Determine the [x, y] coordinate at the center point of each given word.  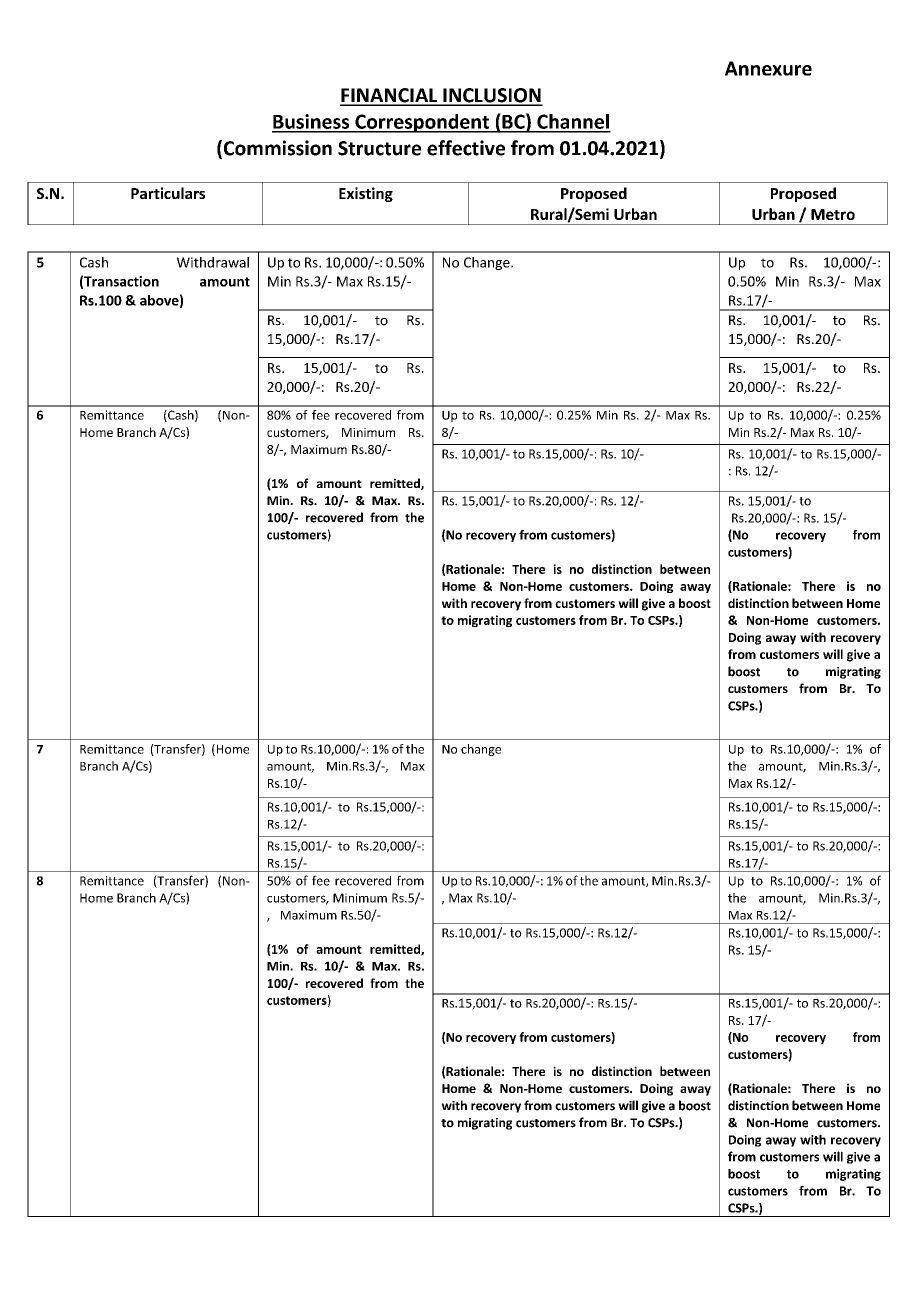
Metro [833, 214]
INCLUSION [492, 96]
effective [466, 148]
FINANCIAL [390, 96]
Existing [366, 194]
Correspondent [422, 123]
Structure [379, 148]
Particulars [168, 193]
